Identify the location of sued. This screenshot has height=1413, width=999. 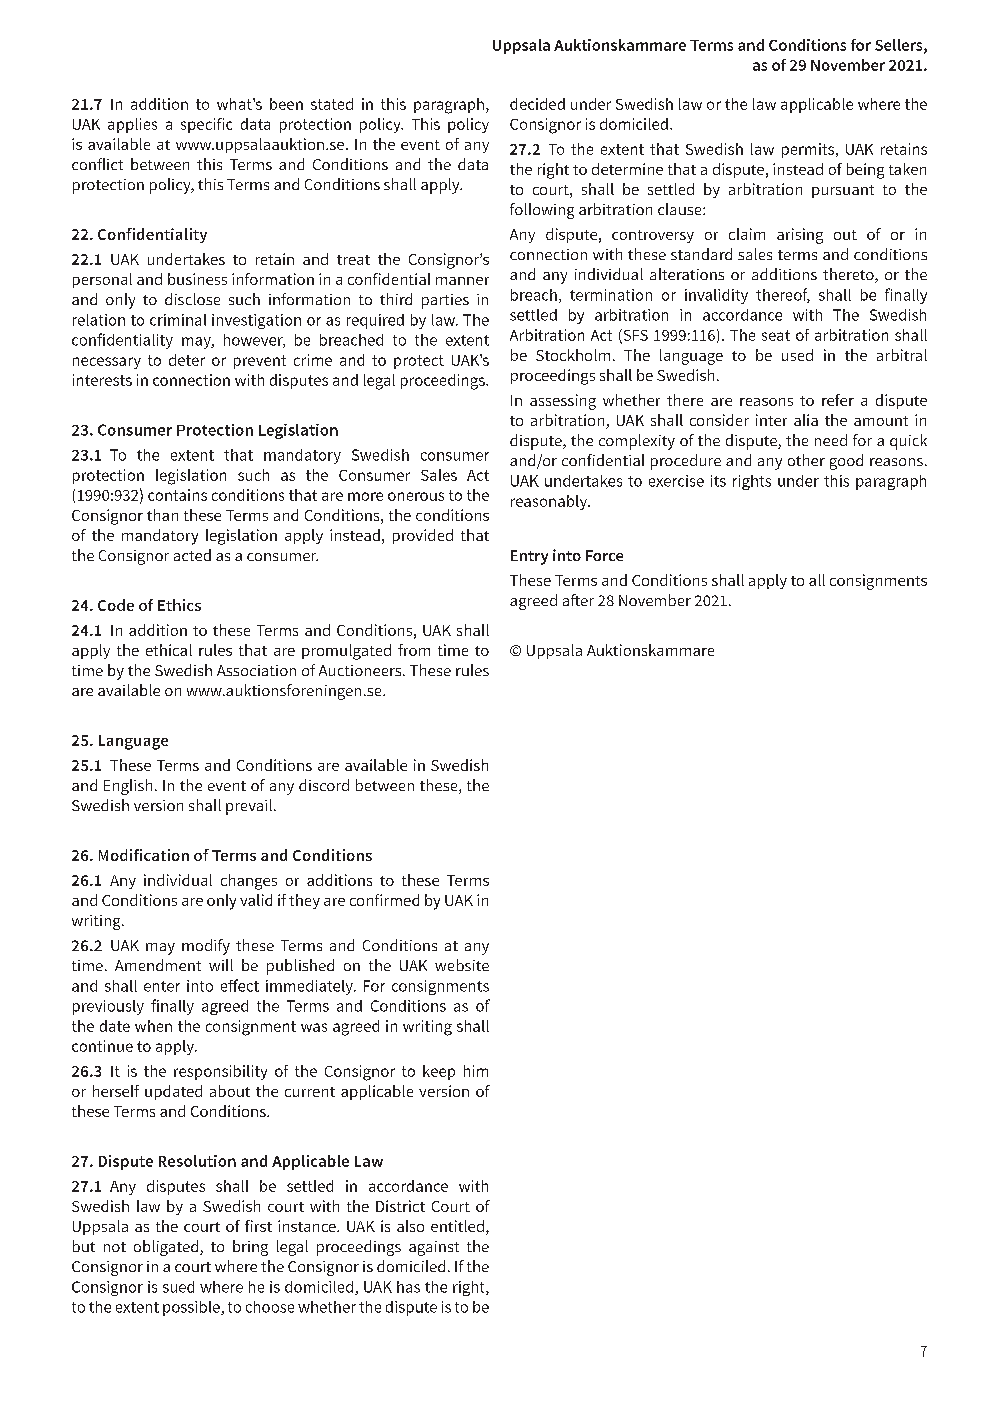
(178, 1287).
